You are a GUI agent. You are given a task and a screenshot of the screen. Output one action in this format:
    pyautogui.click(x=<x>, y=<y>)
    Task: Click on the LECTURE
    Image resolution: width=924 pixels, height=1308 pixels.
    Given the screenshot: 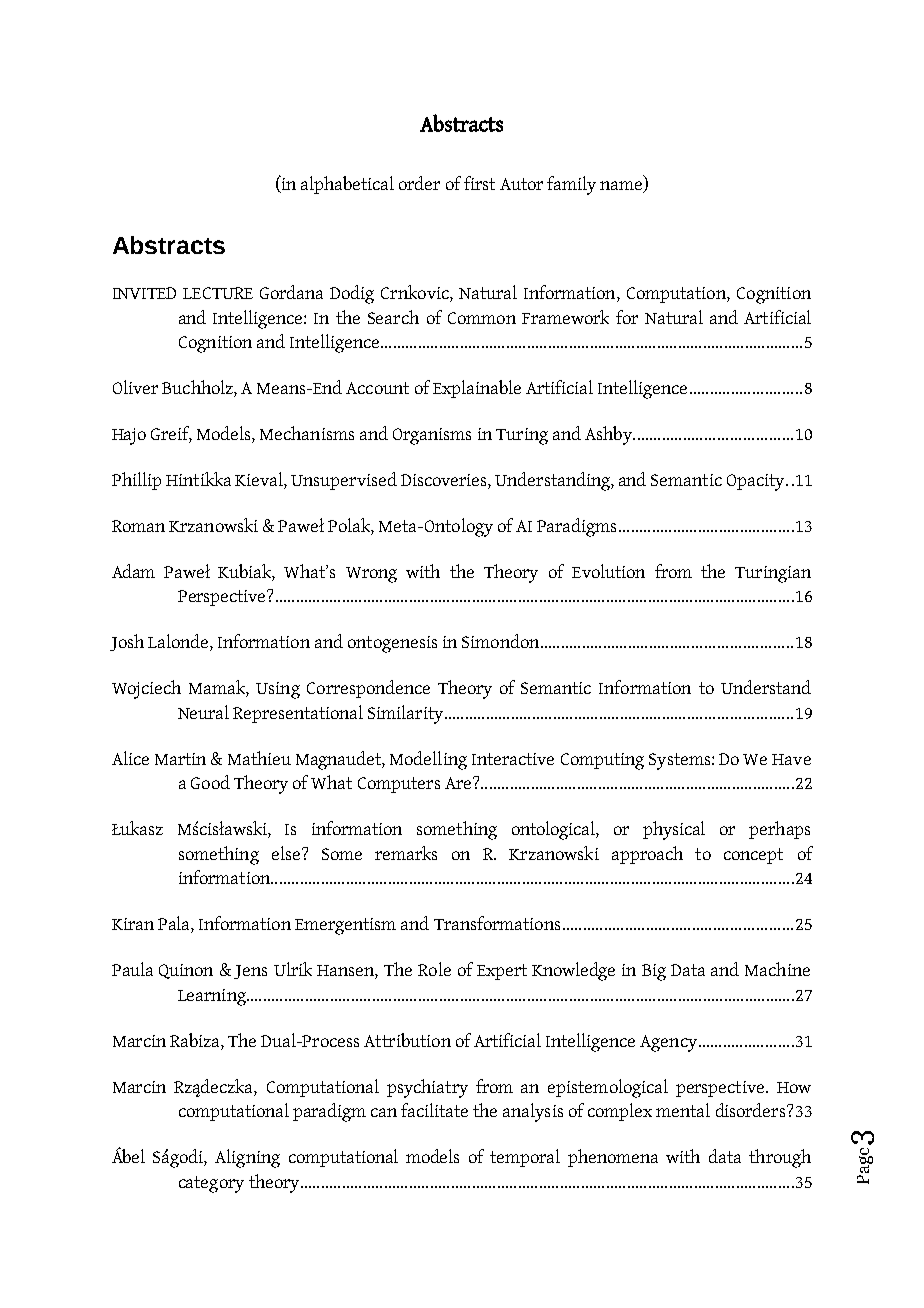 What is the action you would take?
    pyautogui.click(x=218, y=293)
